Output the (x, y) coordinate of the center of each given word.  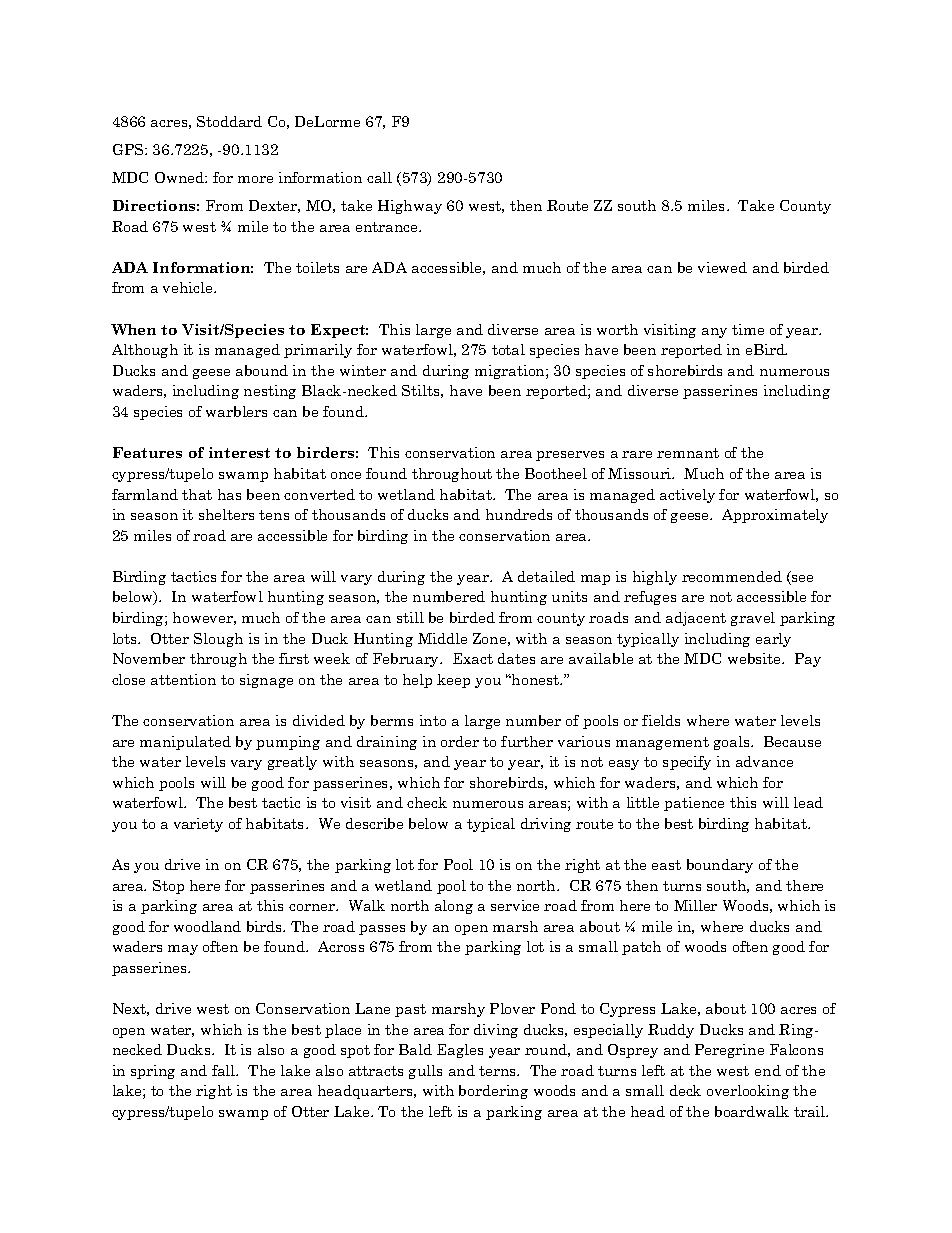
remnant (688, 453)
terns (499, 1071)
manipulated (185, 743)
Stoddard (229, 121)
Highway (410, 207)
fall (225, 1070)
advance (764, 761)
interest (239, 452)
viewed (722, 267)
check (427, 802)
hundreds (519, 514)
